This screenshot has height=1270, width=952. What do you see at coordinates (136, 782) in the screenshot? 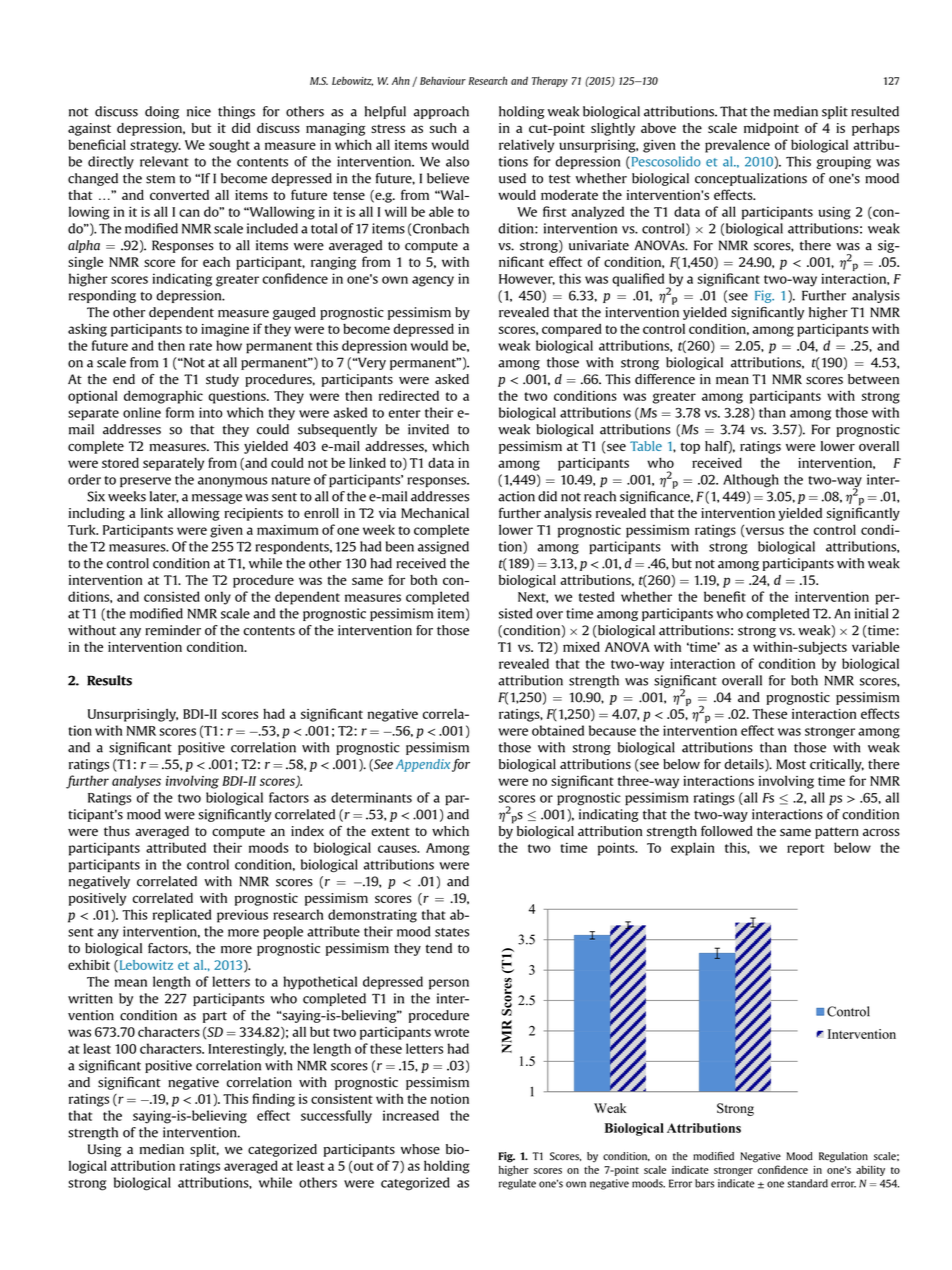
I see `analyses` at bounding box center [136, 782].
